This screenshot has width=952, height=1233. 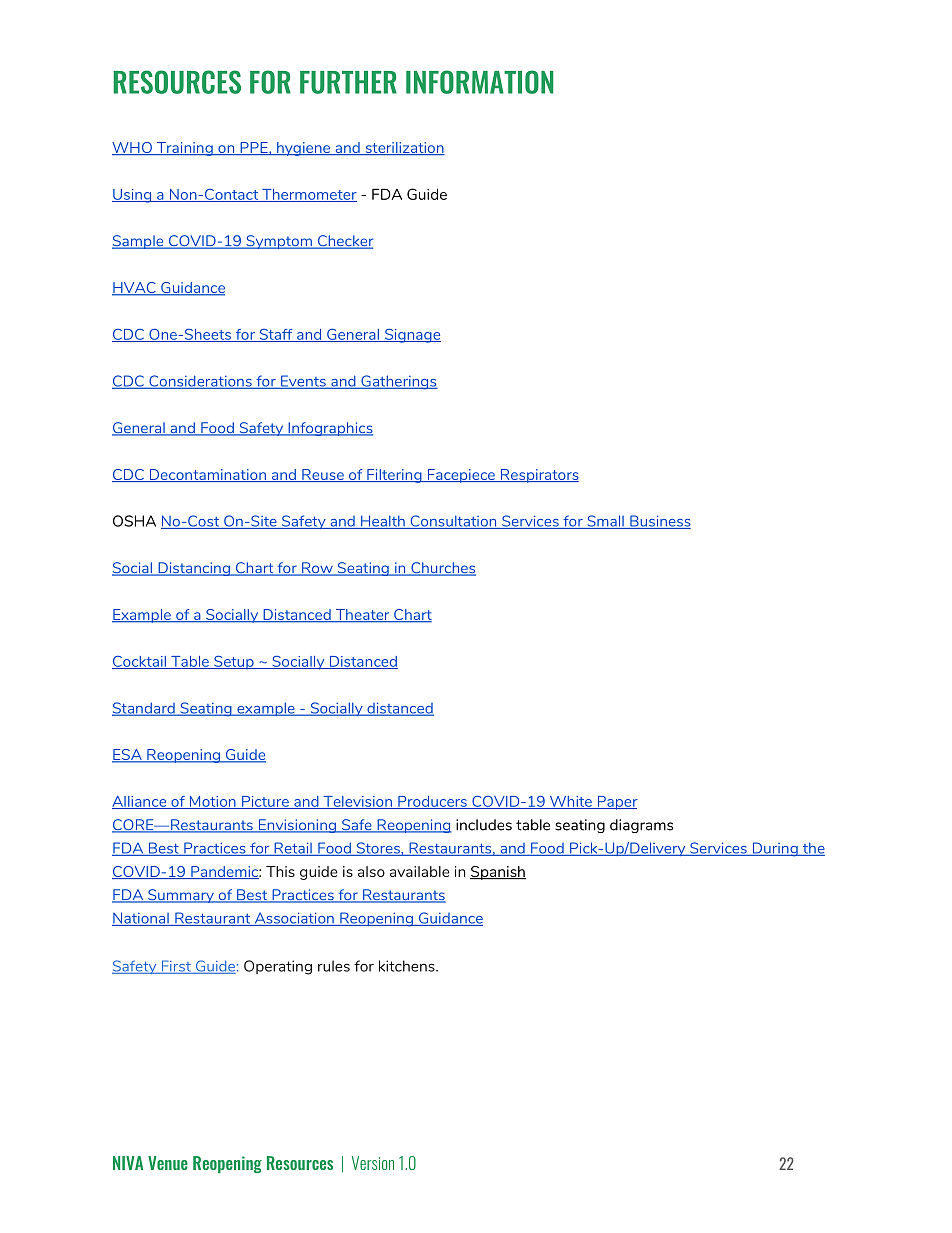 I want to click on sterilization, so click(x=404, y=148).
